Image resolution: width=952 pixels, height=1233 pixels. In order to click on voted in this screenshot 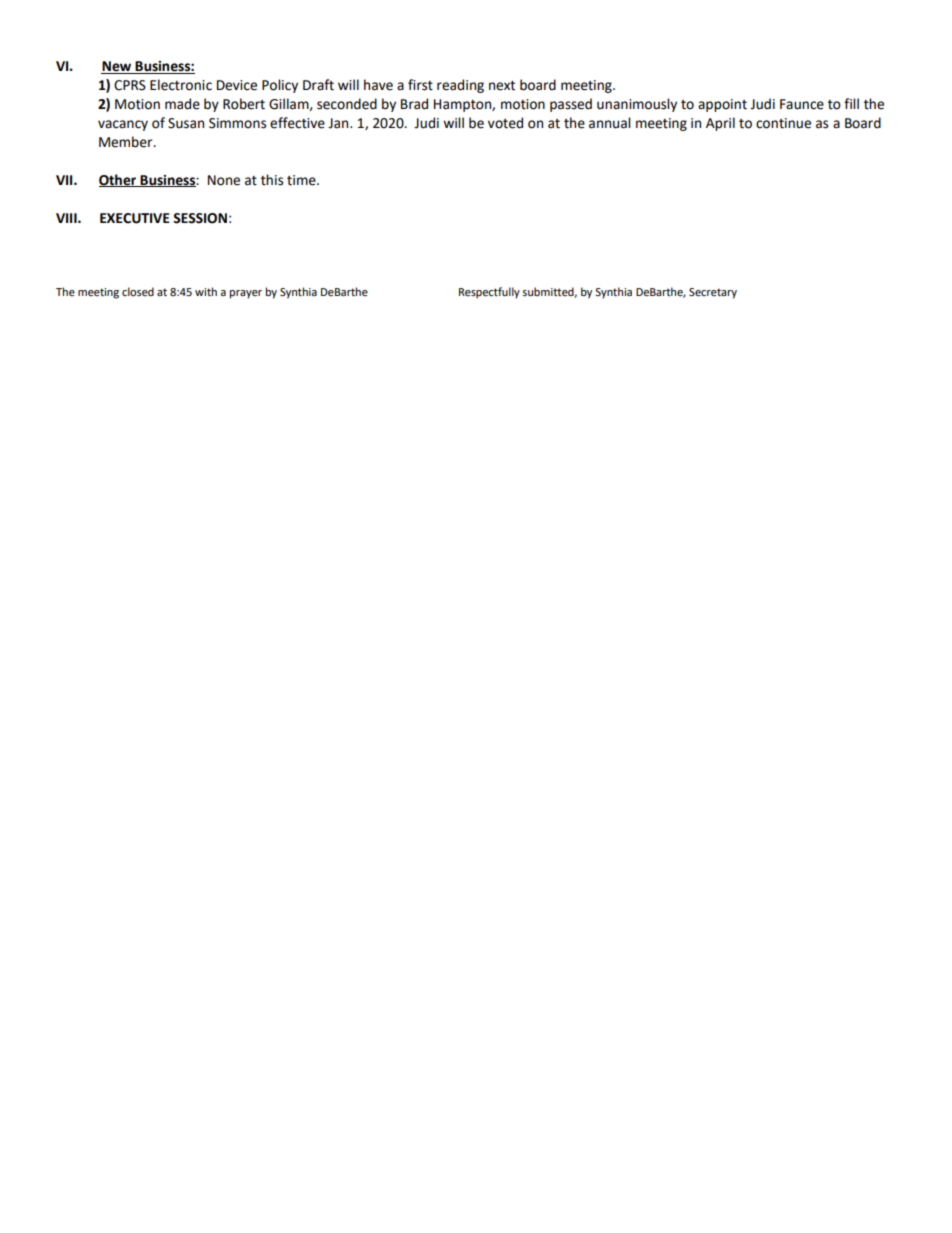, I will do `click(505, 123)`.
